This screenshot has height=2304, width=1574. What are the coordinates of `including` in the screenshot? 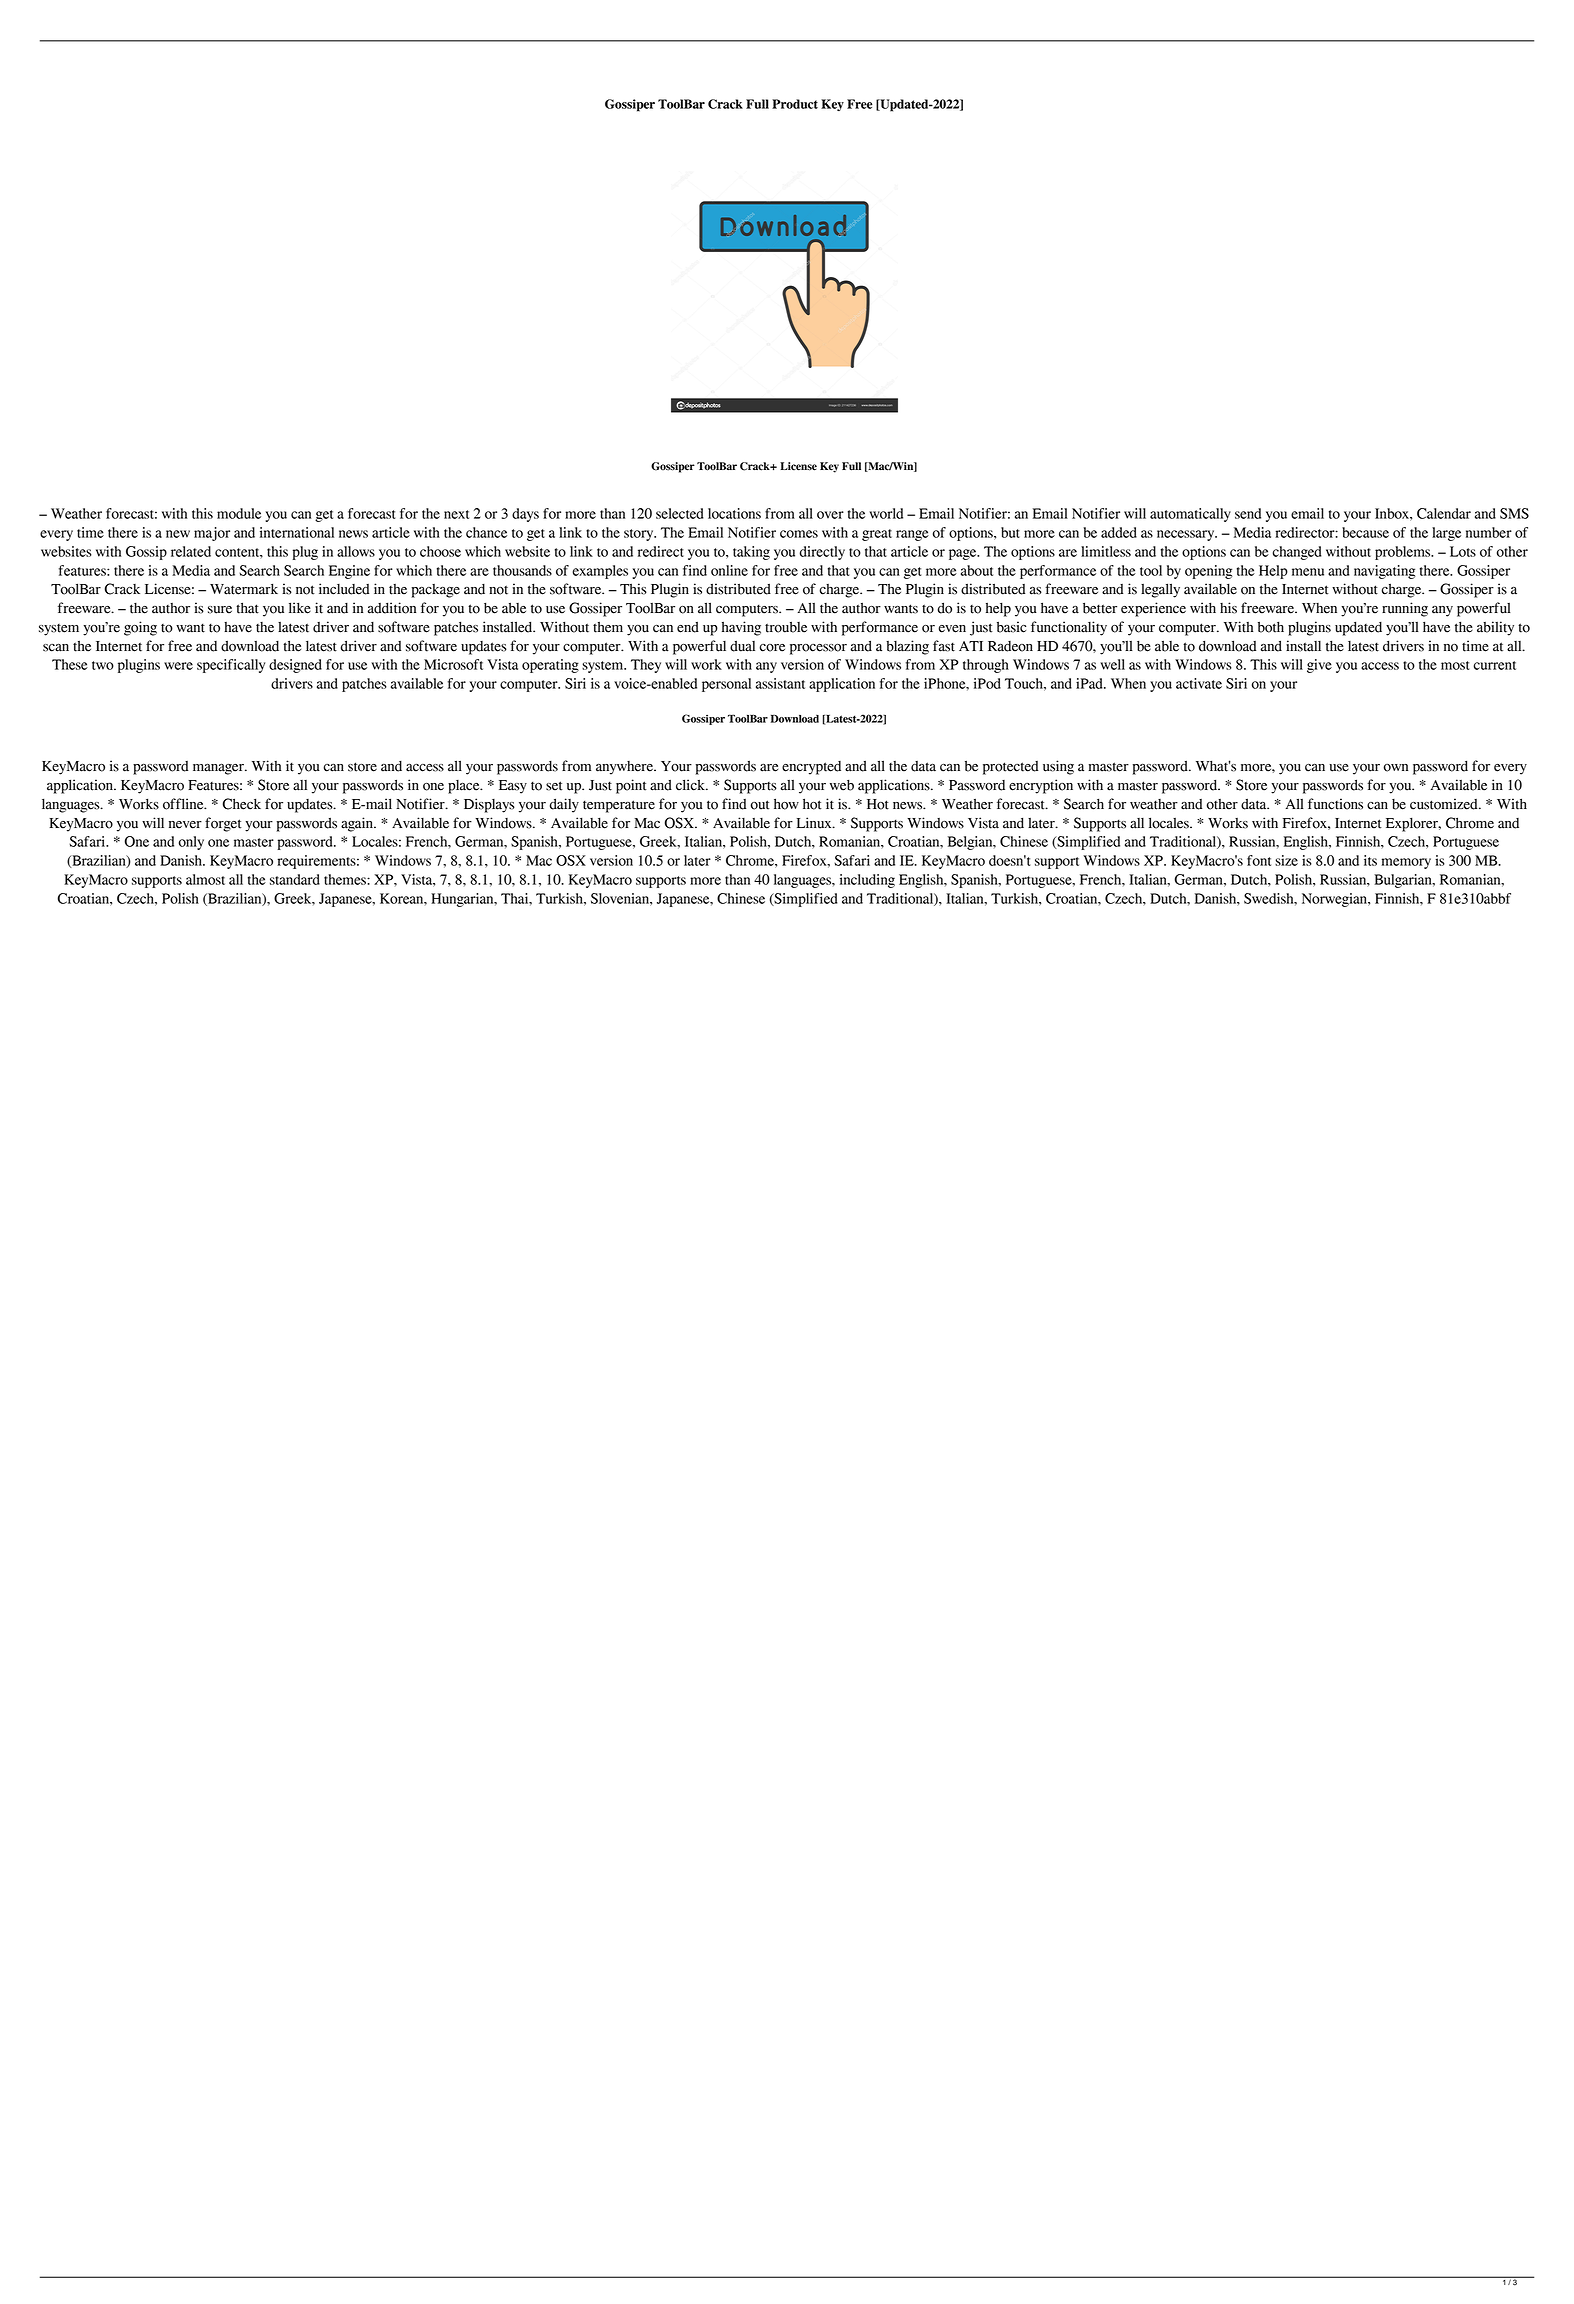 It's located at (867, 881).
